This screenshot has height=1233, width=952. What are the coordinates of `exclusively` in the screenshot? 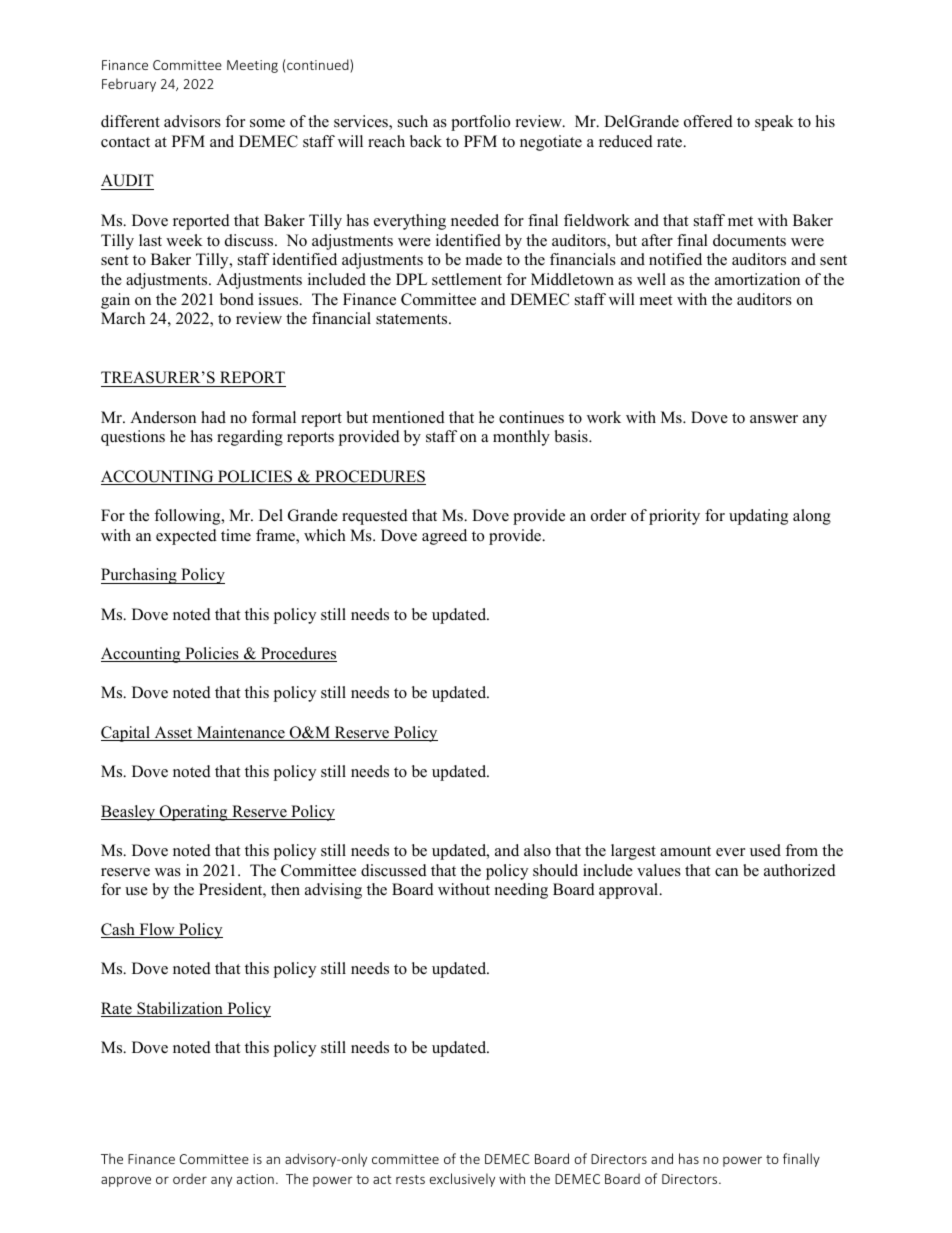 It's located at (462, 1180).
